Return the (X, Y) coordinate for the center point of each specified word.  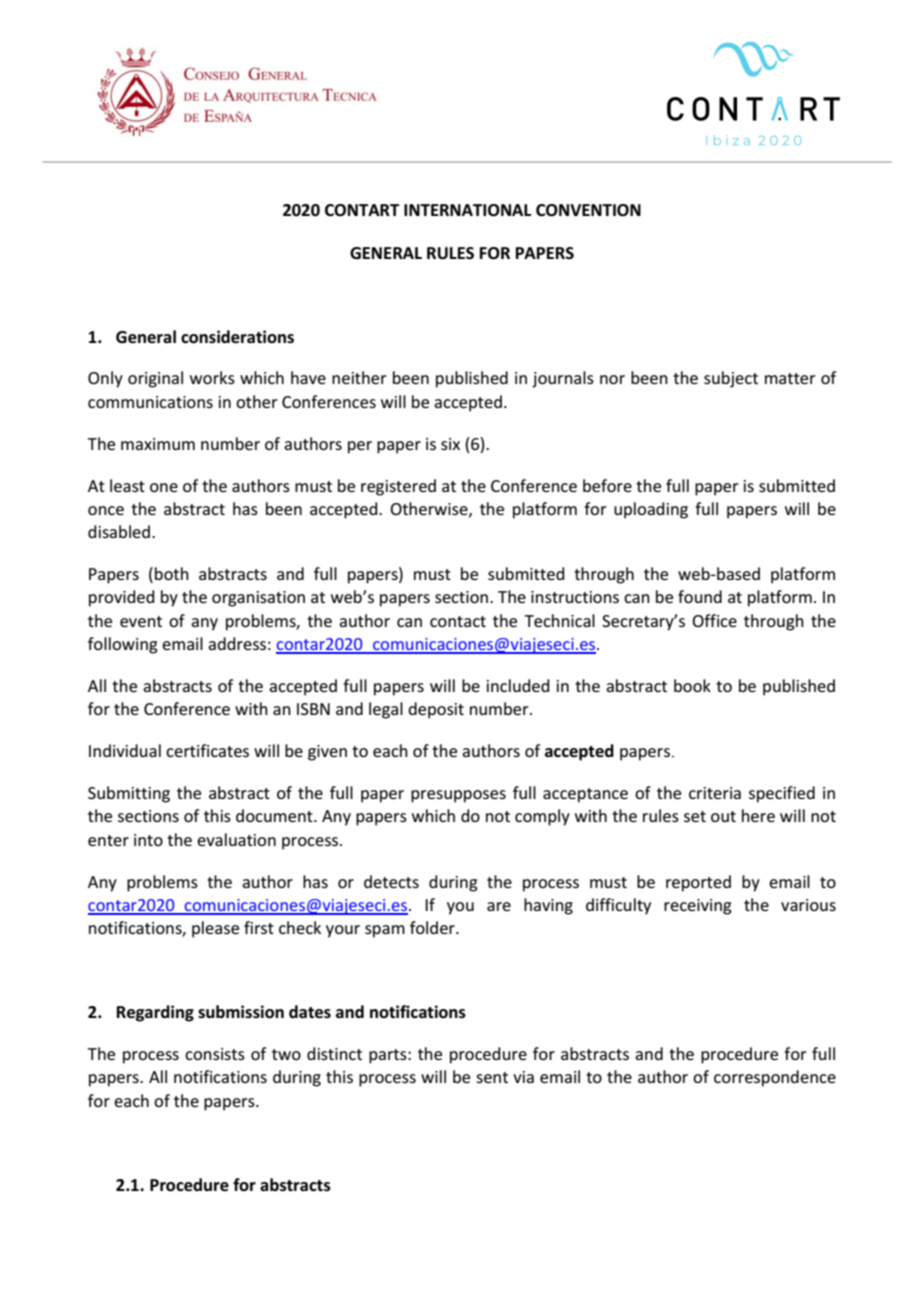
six (450, 444)
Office (714, 620)
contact (458, 621)
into (148, 840)
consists (215, 1054)
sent (492, 1077)
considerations (237, 337)
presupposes (458, 796)
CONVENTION (588, 210)
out (723, 816)
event (141, 621)
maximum (158, 444)
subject (731, 379)
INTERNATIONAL (467, 210)
